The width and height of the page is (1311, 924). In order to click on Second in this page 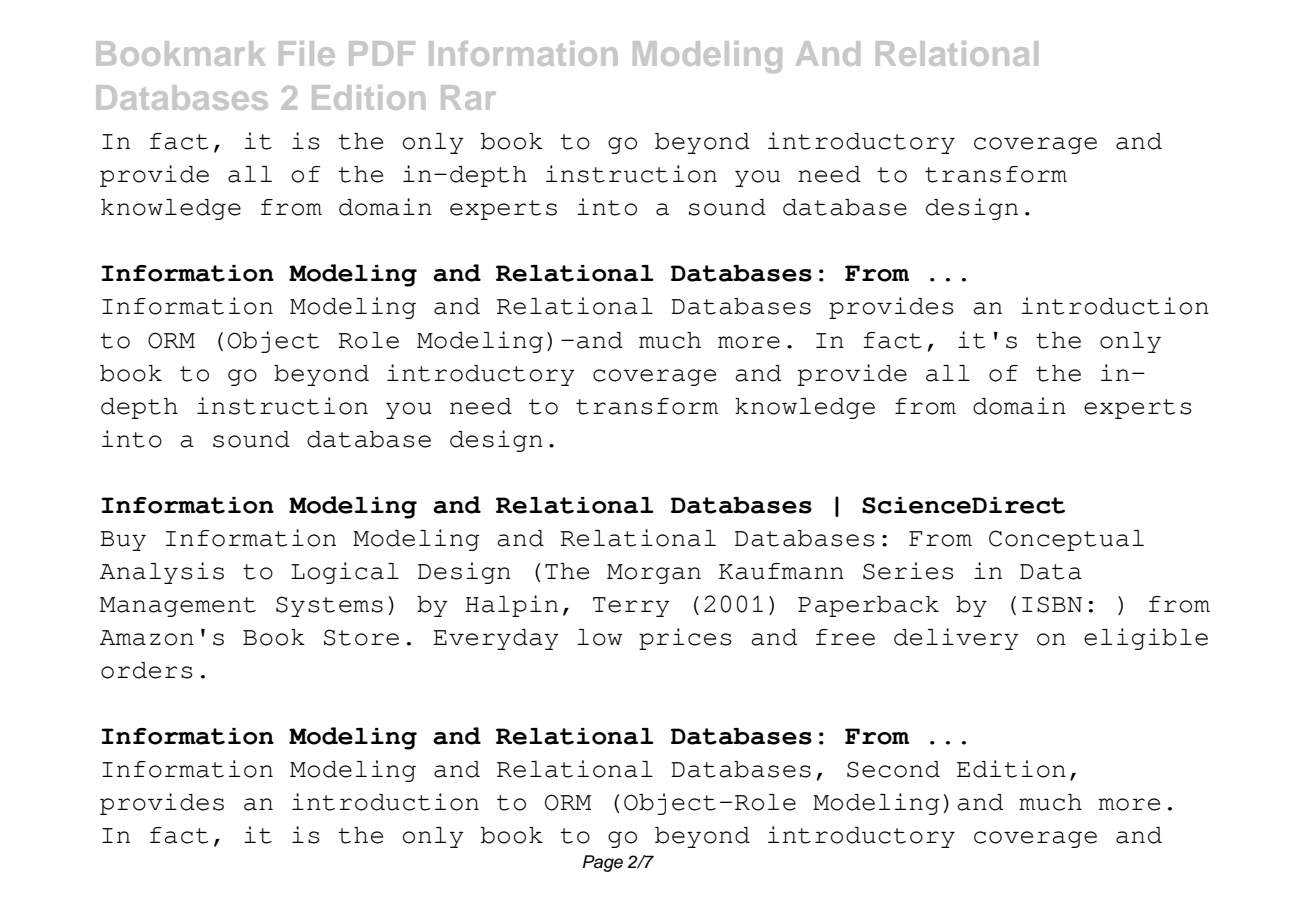, I will do `click(893, 769)`.
